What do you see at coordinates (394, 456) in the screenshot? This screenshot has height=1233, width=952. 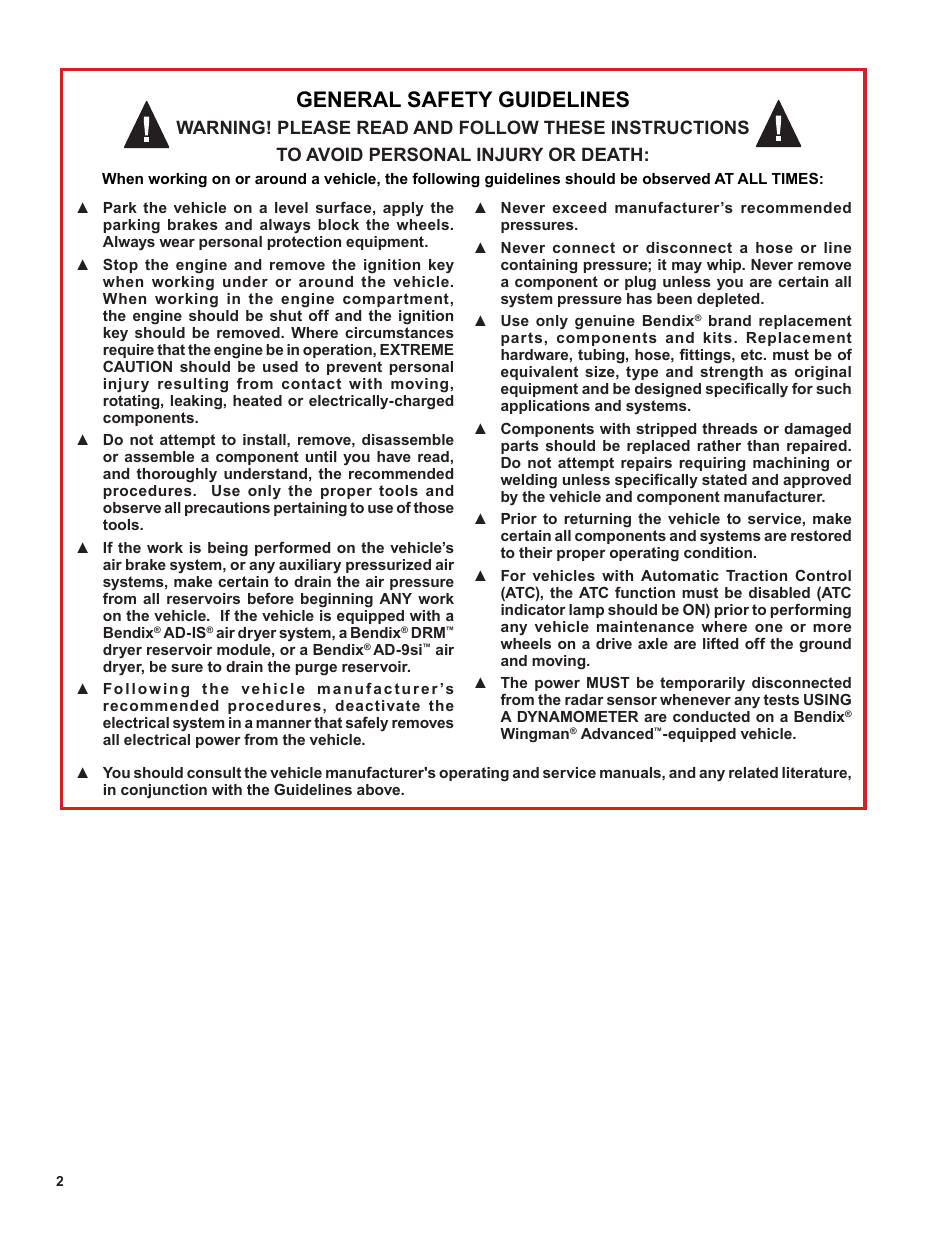 I see `have` at bounding box center [394, 456].
